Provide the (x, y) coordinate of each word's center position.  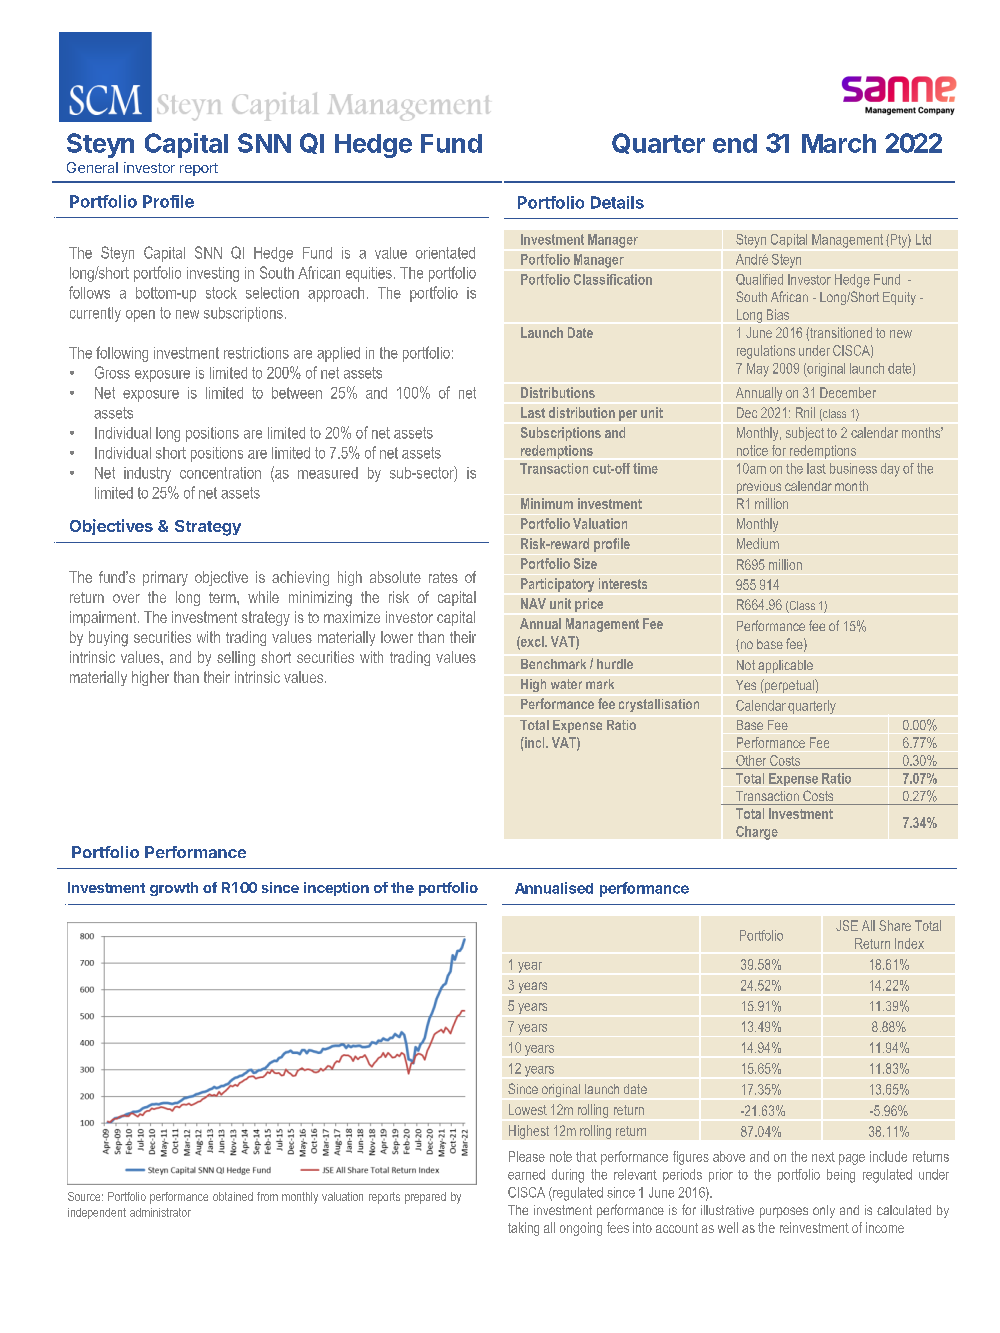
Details (617, 202)
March (839, 143)
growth (174, 889)
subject (805, 434)
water (566, 684)
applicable (785, 666)
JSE (847, 925)
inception (336, 889)
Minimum (547, 503)
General (92, 167)
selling (236, 658)
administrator (160, 1212)
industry (147, 474)
